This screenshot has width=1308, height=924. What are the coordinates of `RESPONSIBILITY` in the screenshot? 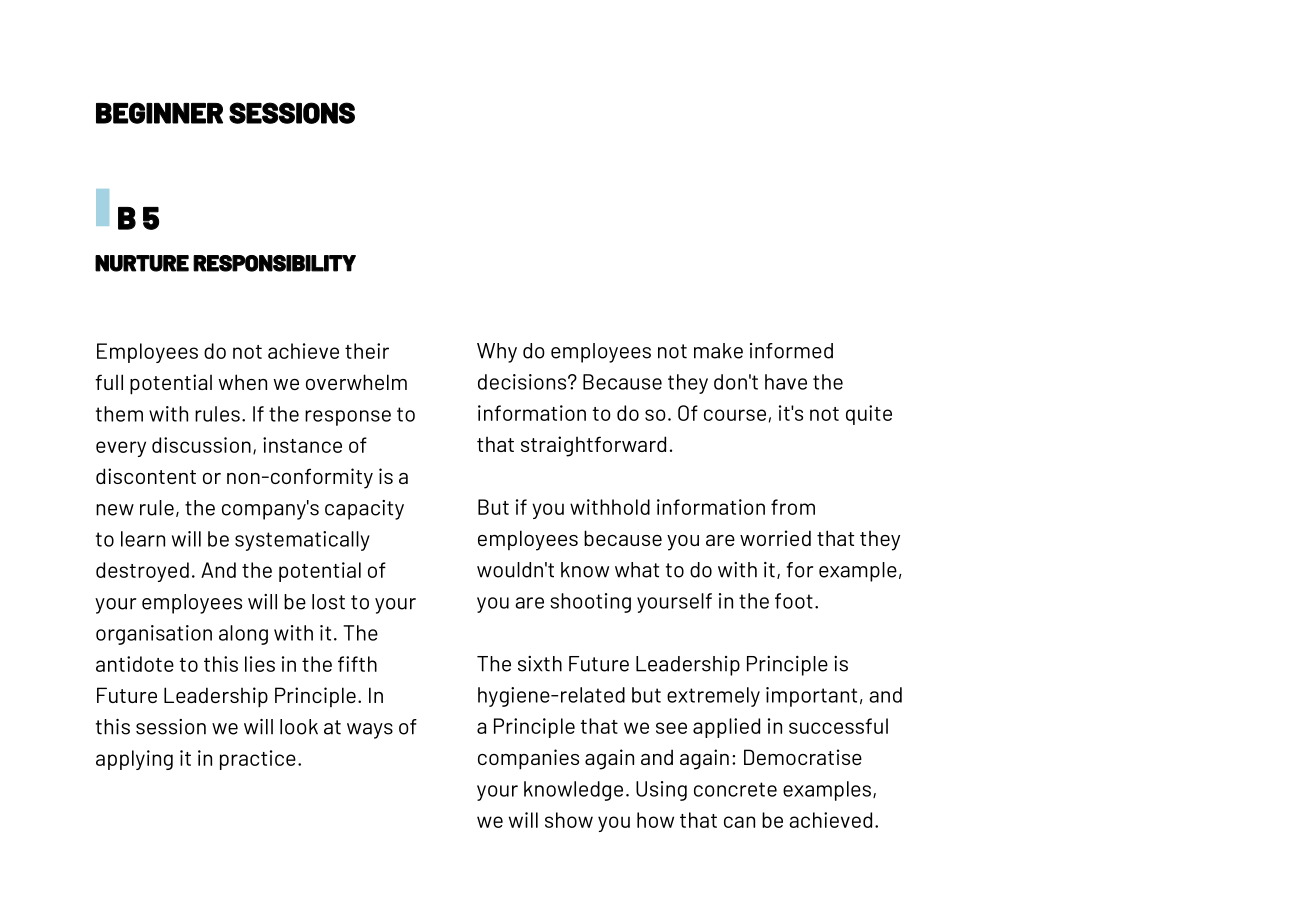 It's located at (274, 263).
